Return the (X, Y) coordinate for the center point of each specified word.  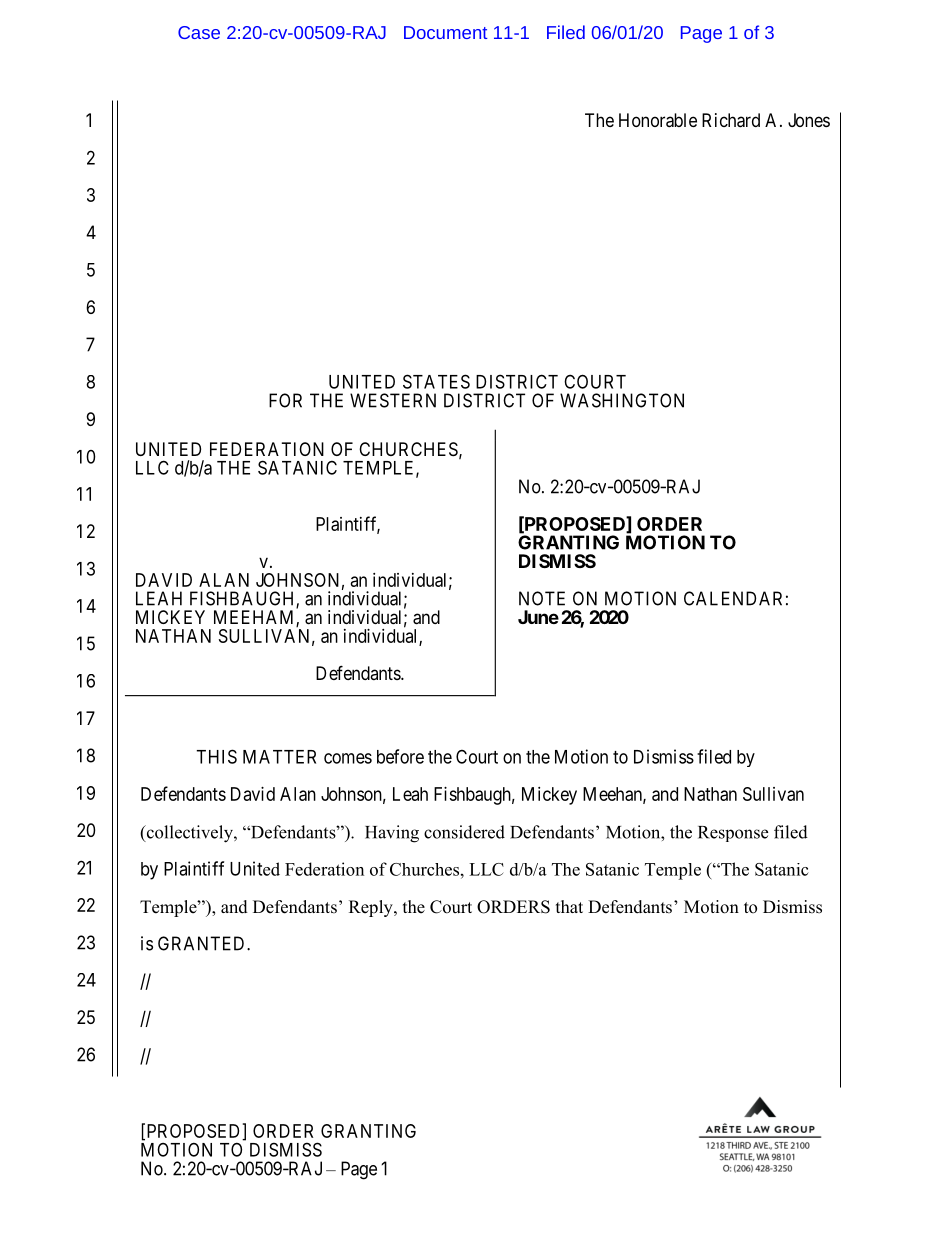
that (569, 906)
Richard (731, 120)
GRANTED (203, 943)
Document (445, 32)
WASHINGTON (622, 400)
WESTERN (393, 400)
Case (199, 32)
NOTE (542, 598)
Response (733, 834)
